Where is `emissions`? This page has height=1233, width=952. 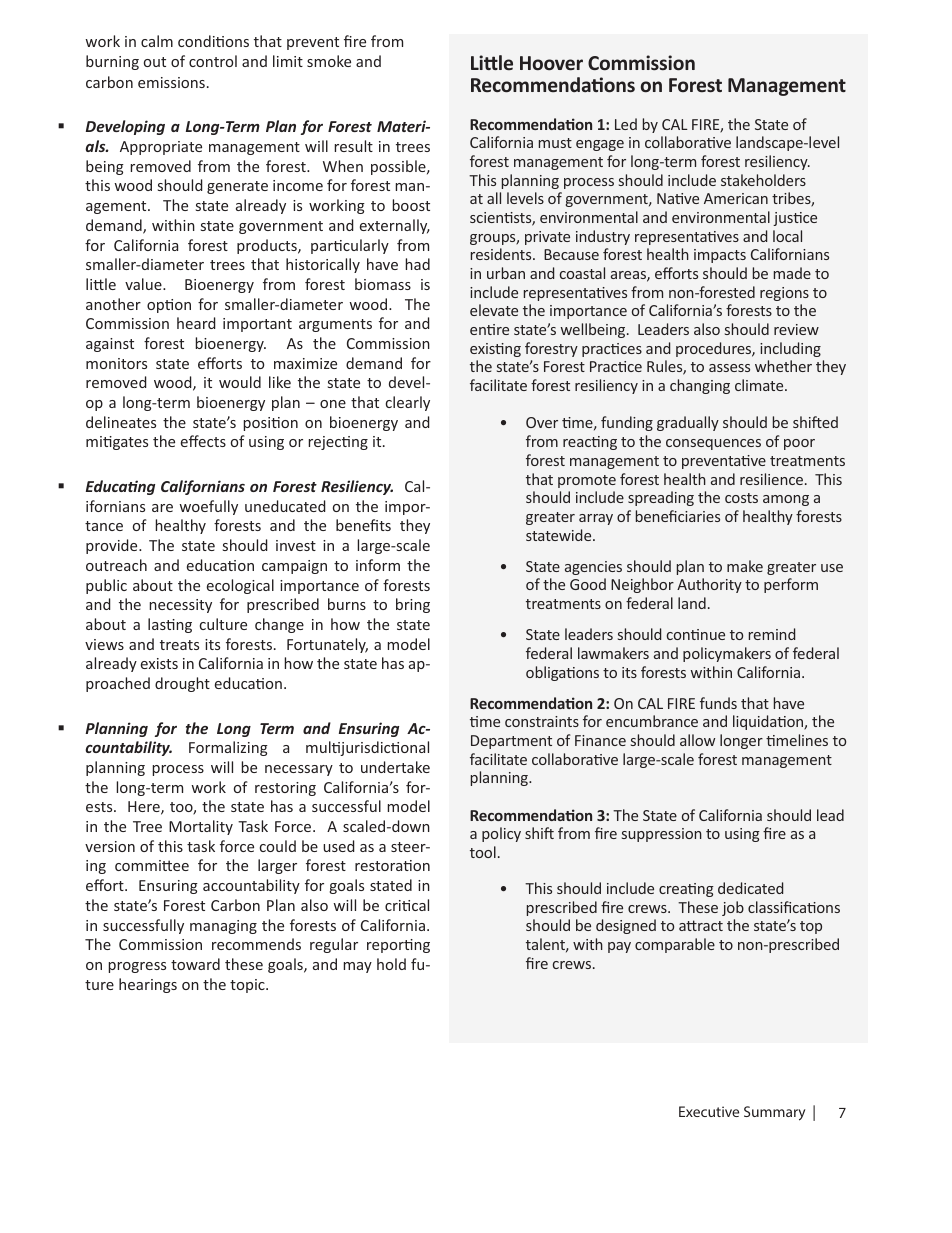 emissions is located at coordinates (171, 82).
